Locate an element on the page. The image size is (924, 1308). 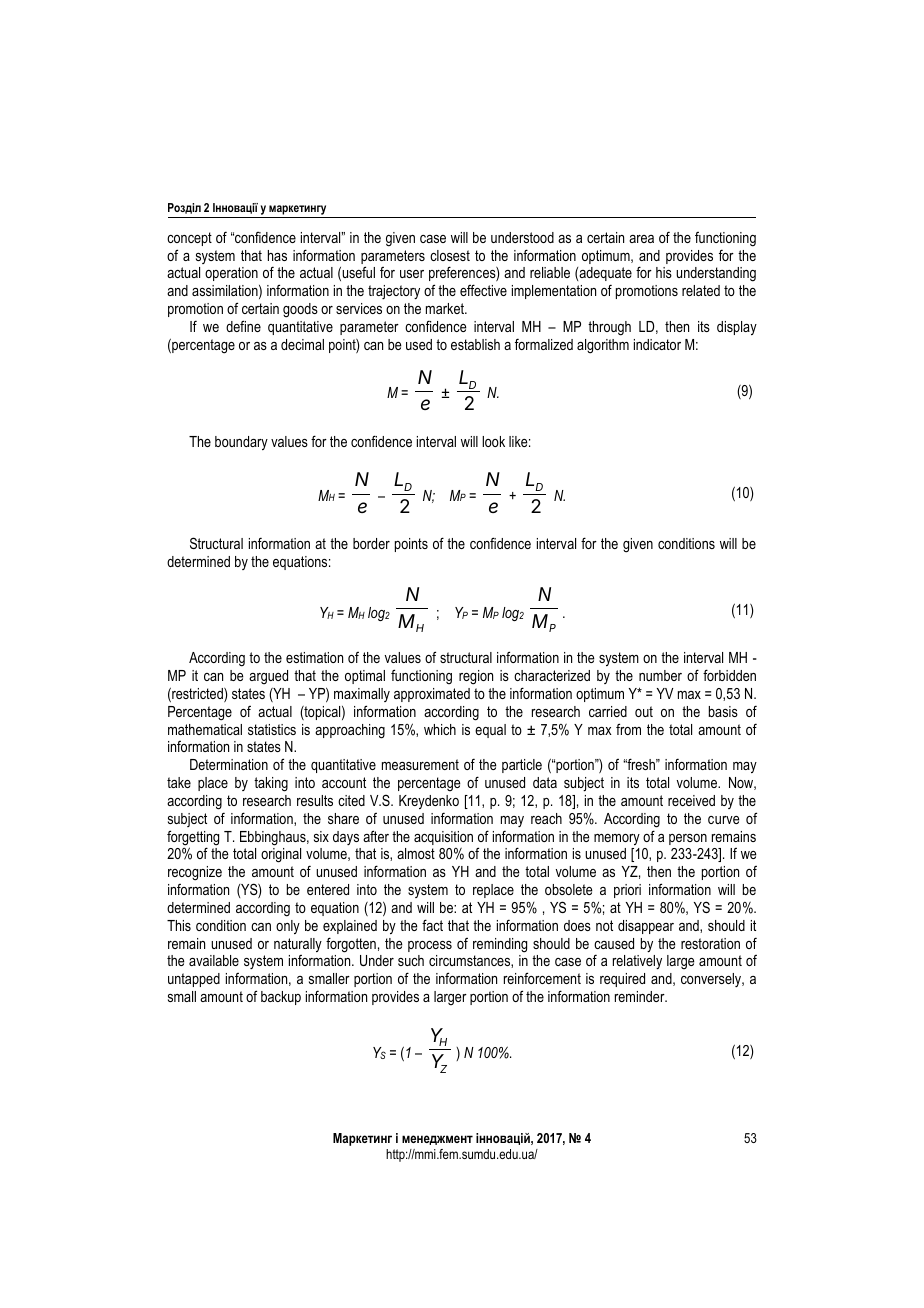
statistics is located at coordinates (272, 729).
